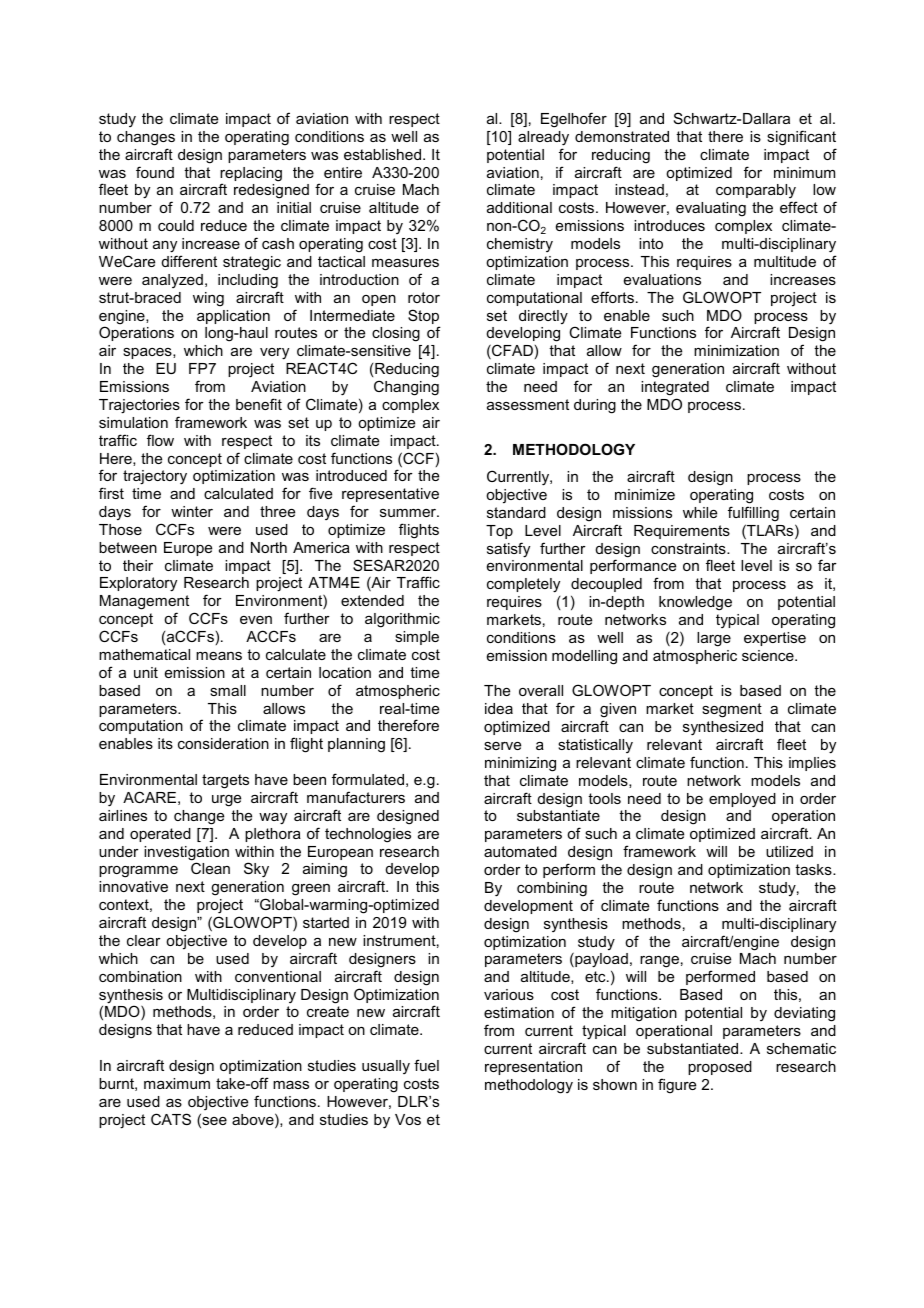 Image resolution: width=924 pixels, height=1308 pixels. What do you see at coordinates (714, 639) in the image?
I see `large` at bounding box center [714, 639].
